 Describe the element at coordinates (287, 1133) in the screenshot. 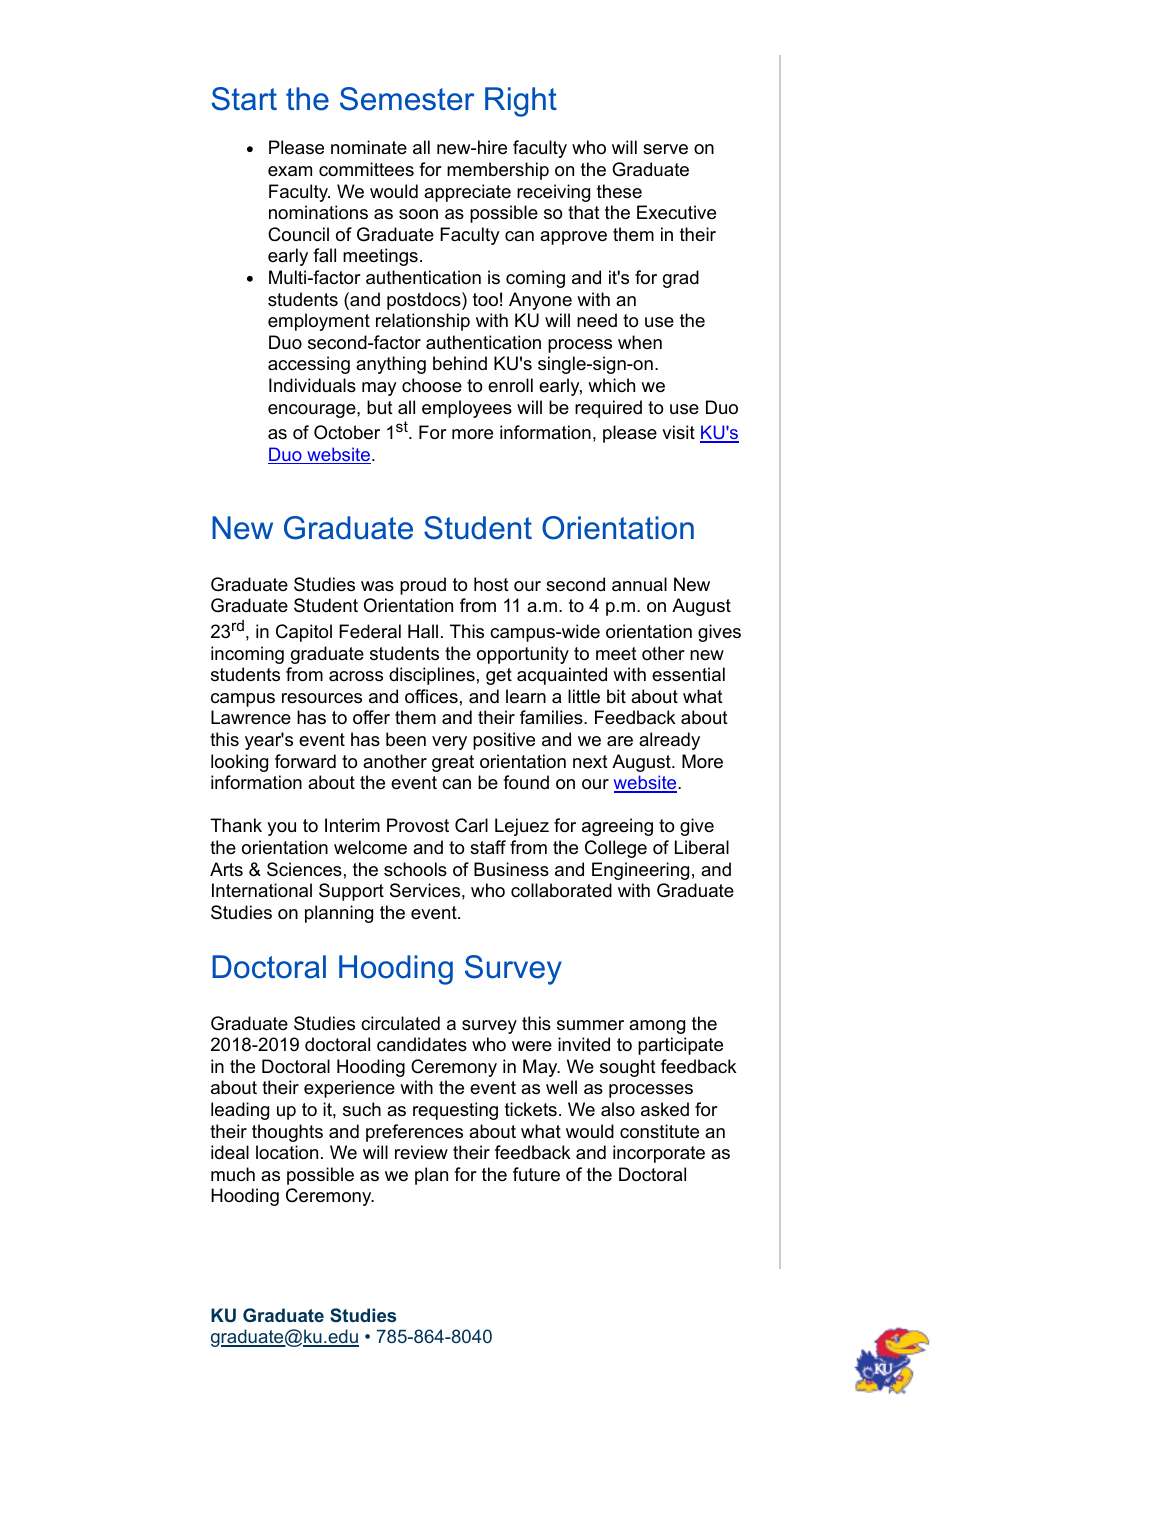

I see `thoughts` at that location.
